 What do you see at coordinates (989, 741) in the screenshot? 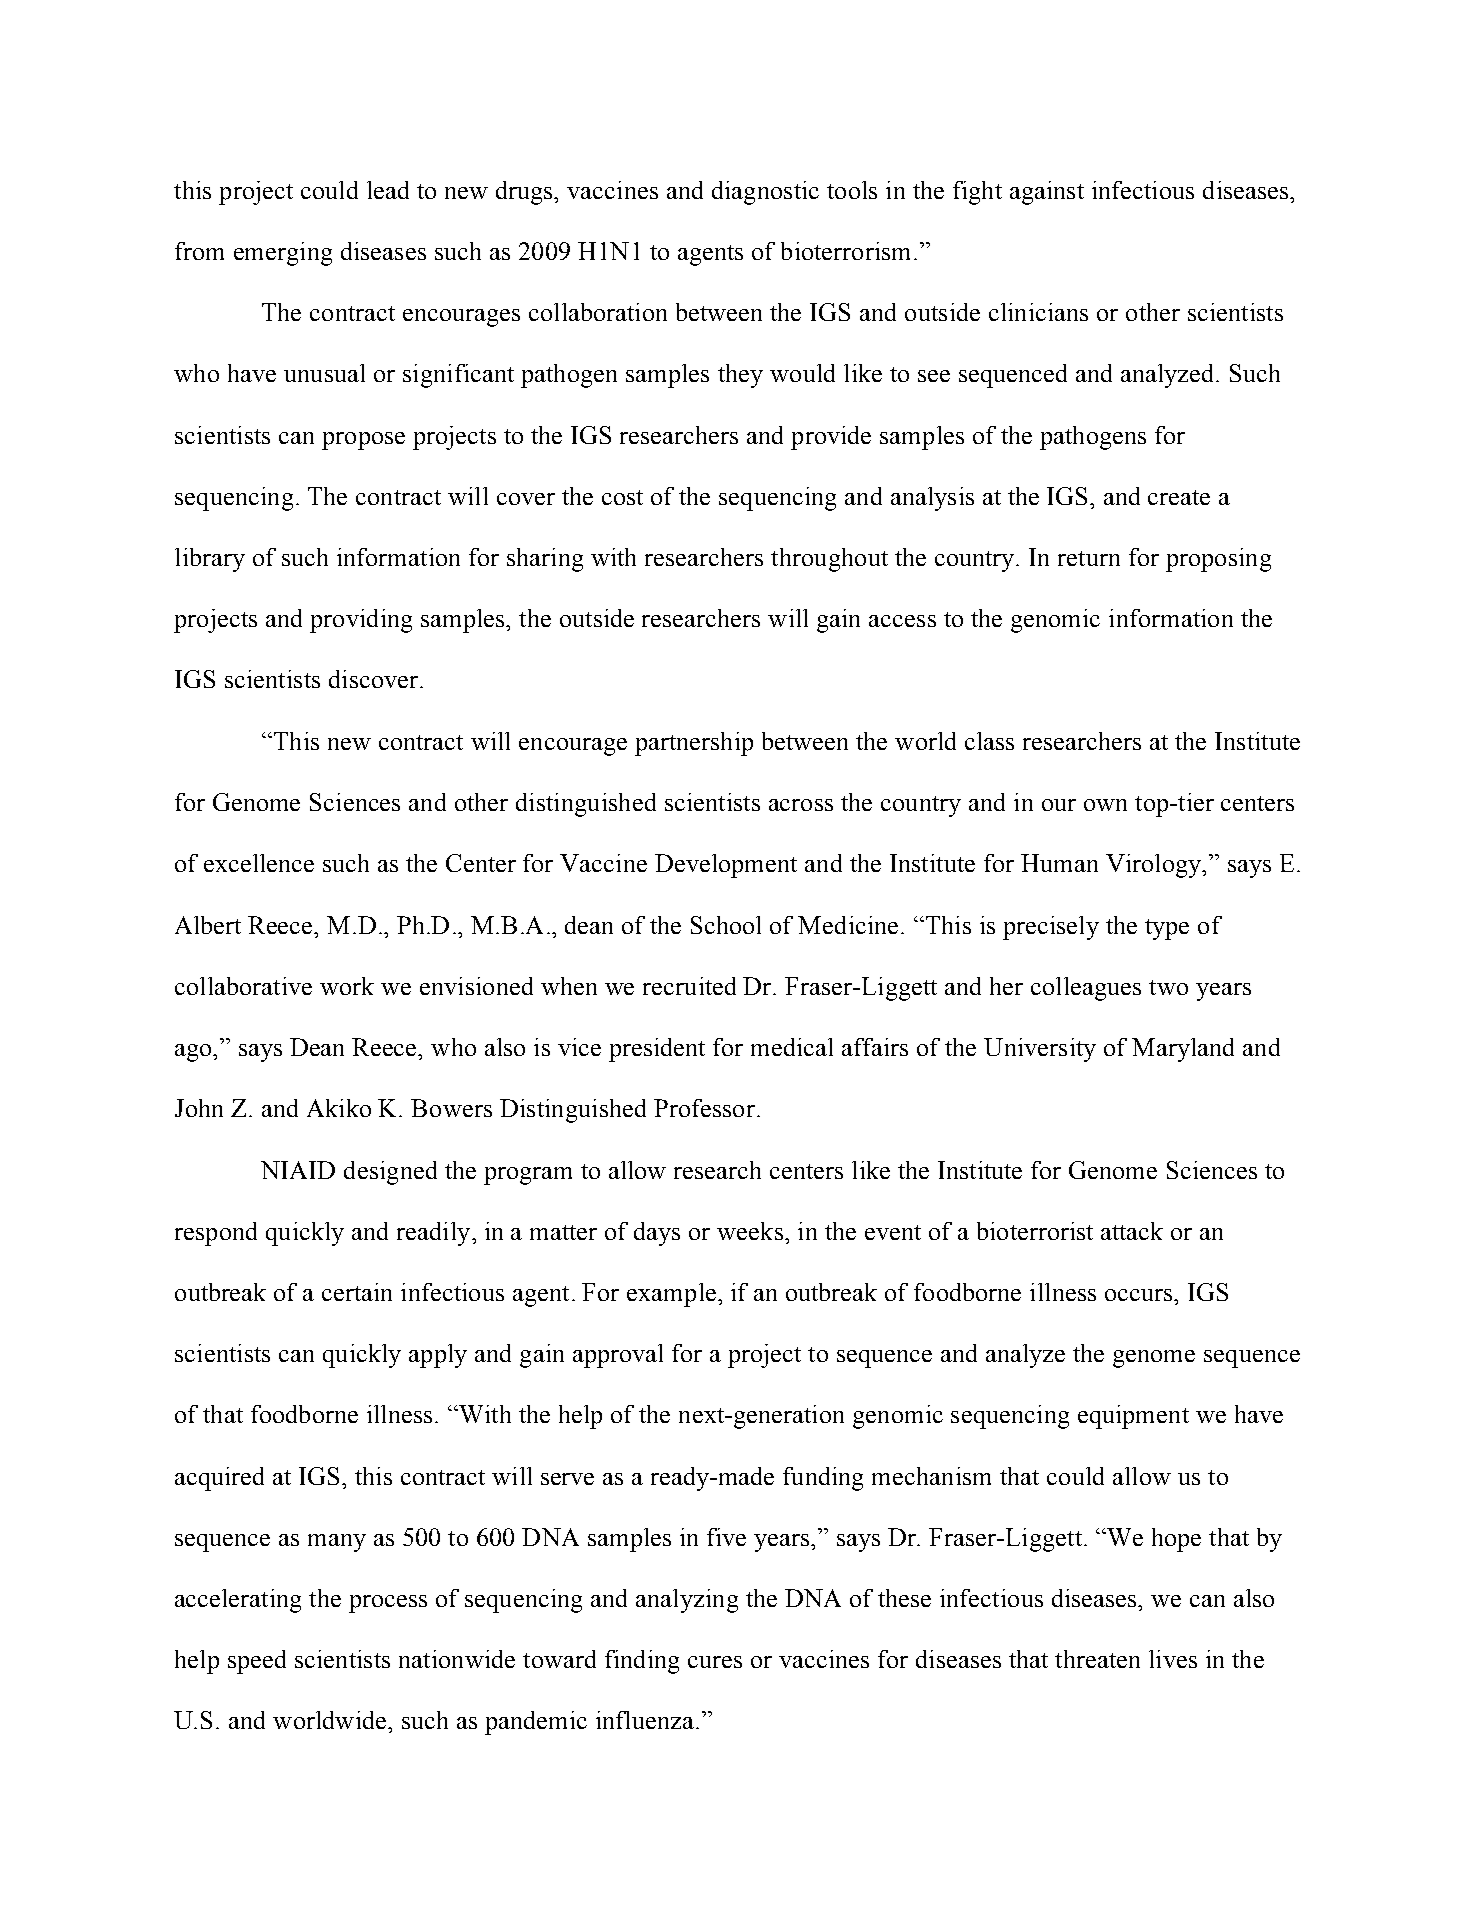
I see `class` at bounding box center [989, 741].
